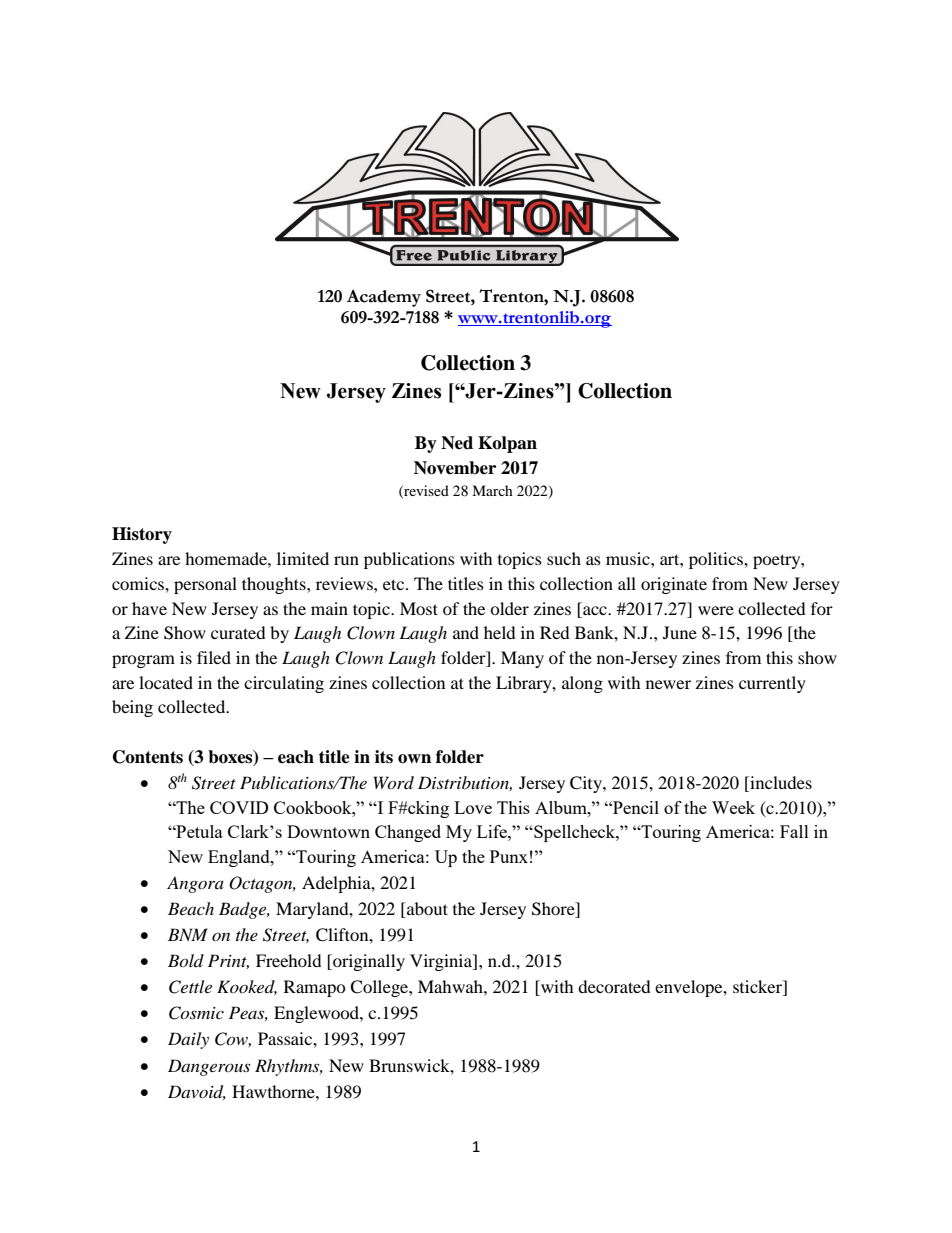 This screenshot has width=952, height=1233. I want to click on Ned, so click(457, 443).
